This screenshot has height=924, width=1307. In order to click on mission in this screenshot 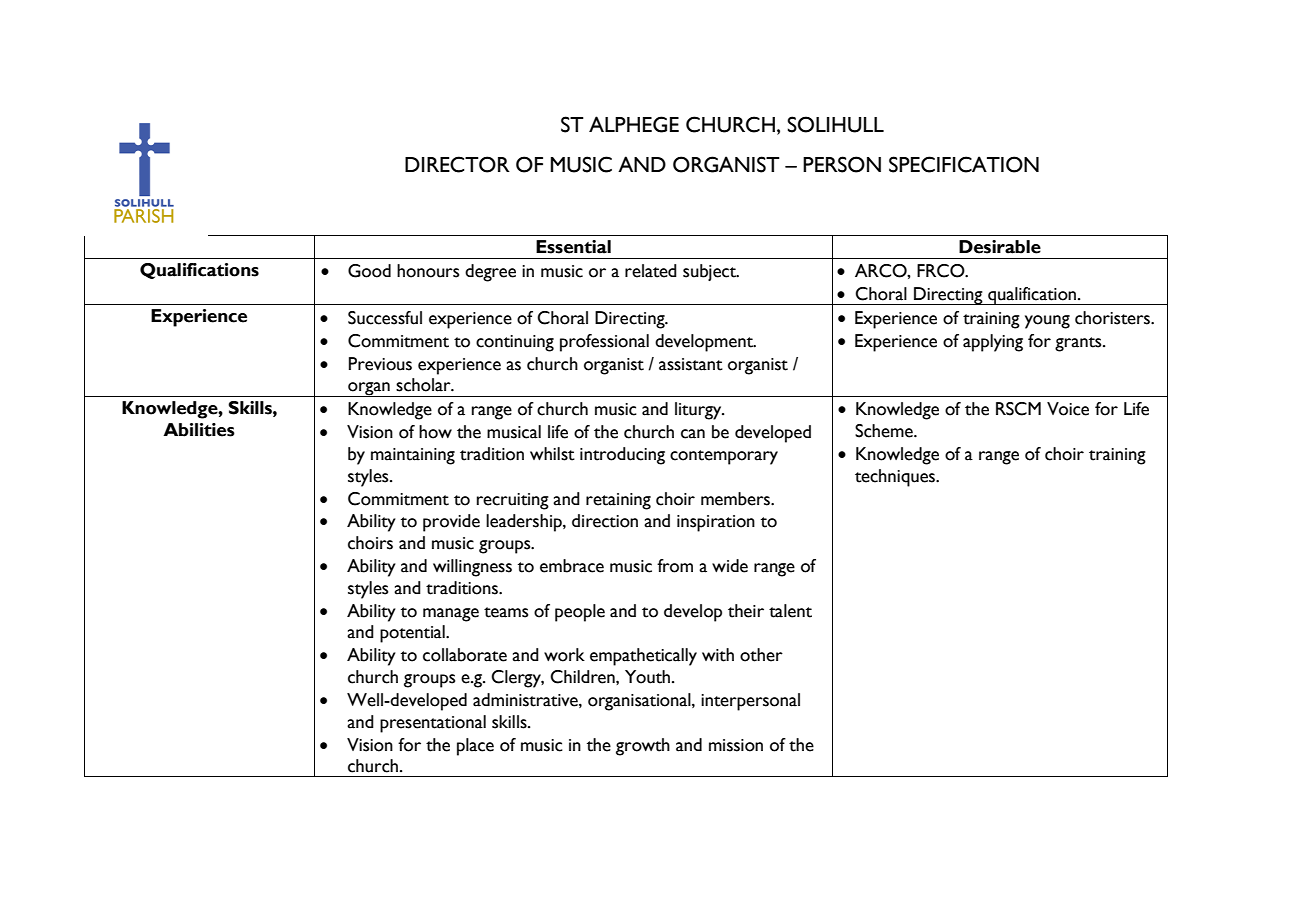, I will do `click(736, 745)`.
